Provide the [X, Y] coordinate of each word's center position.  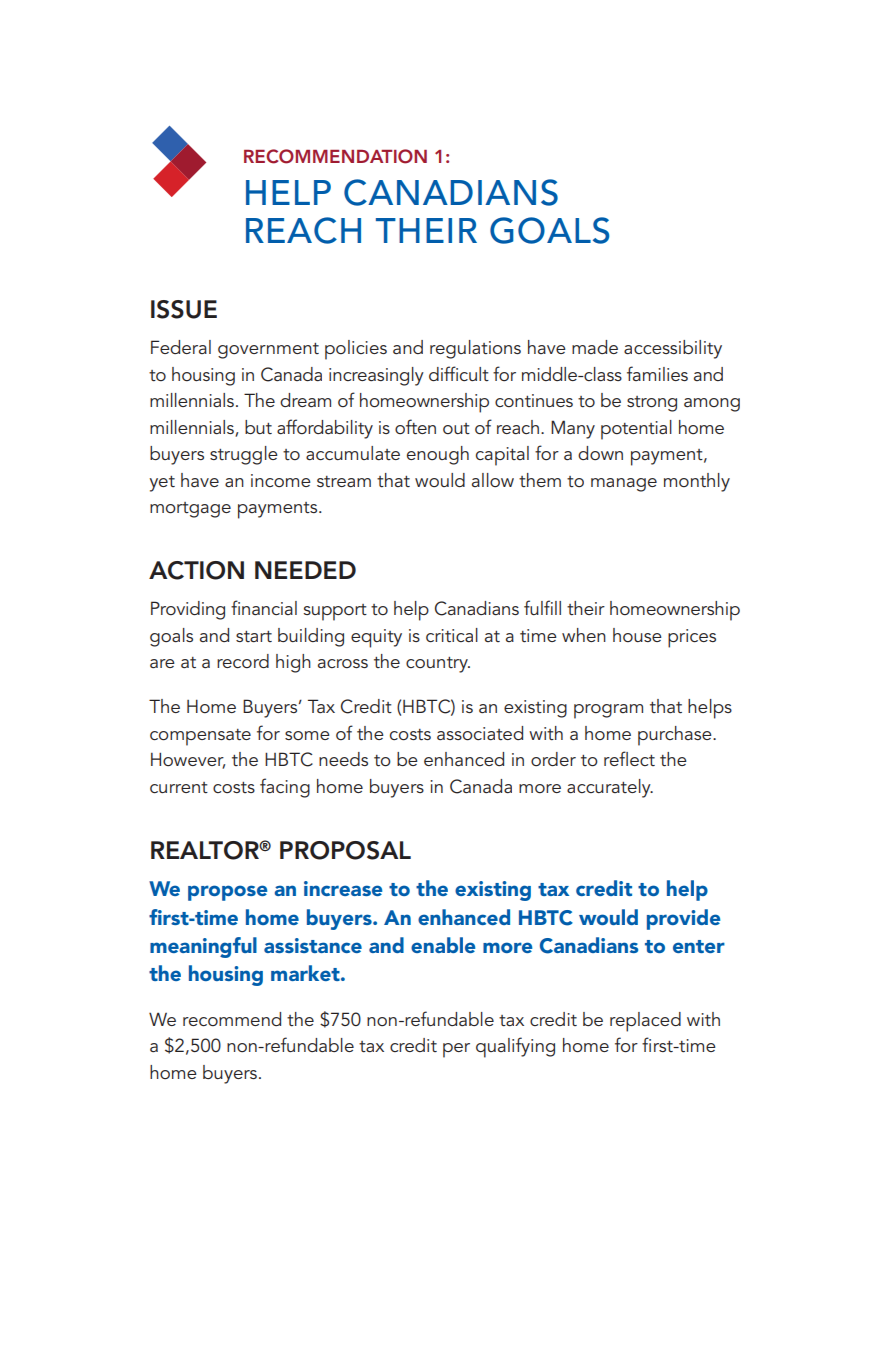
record [243, 661]
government [268, 351]
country [438, 665]
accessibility [673, 349]
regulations [475, 349]
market [306, 973]
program [608, 711]
